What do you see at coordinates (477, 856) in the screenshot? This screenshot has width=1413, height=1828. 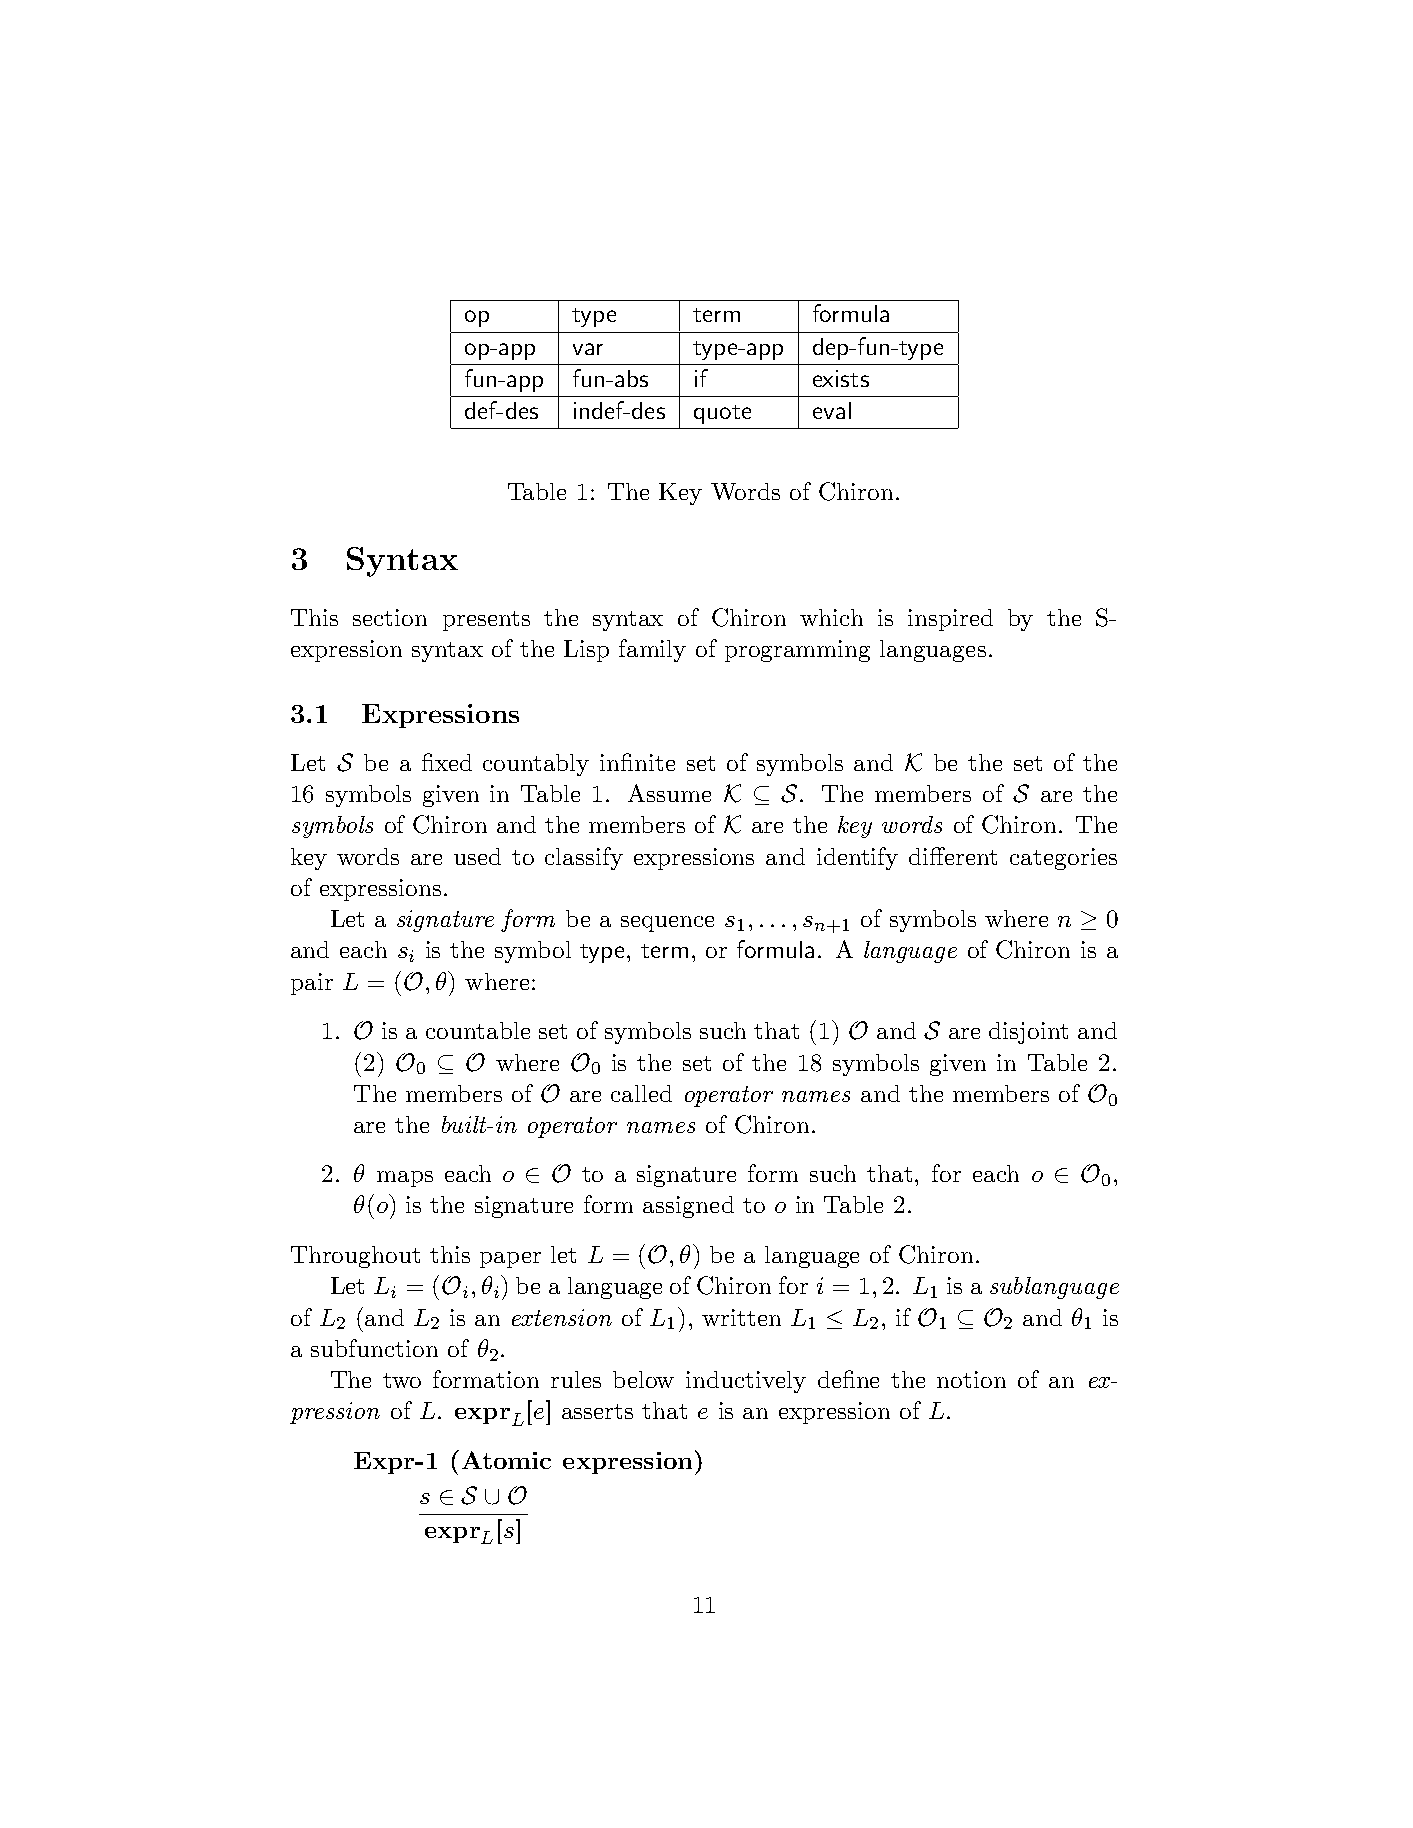 I see `used` at bounding box center [477, 856].
